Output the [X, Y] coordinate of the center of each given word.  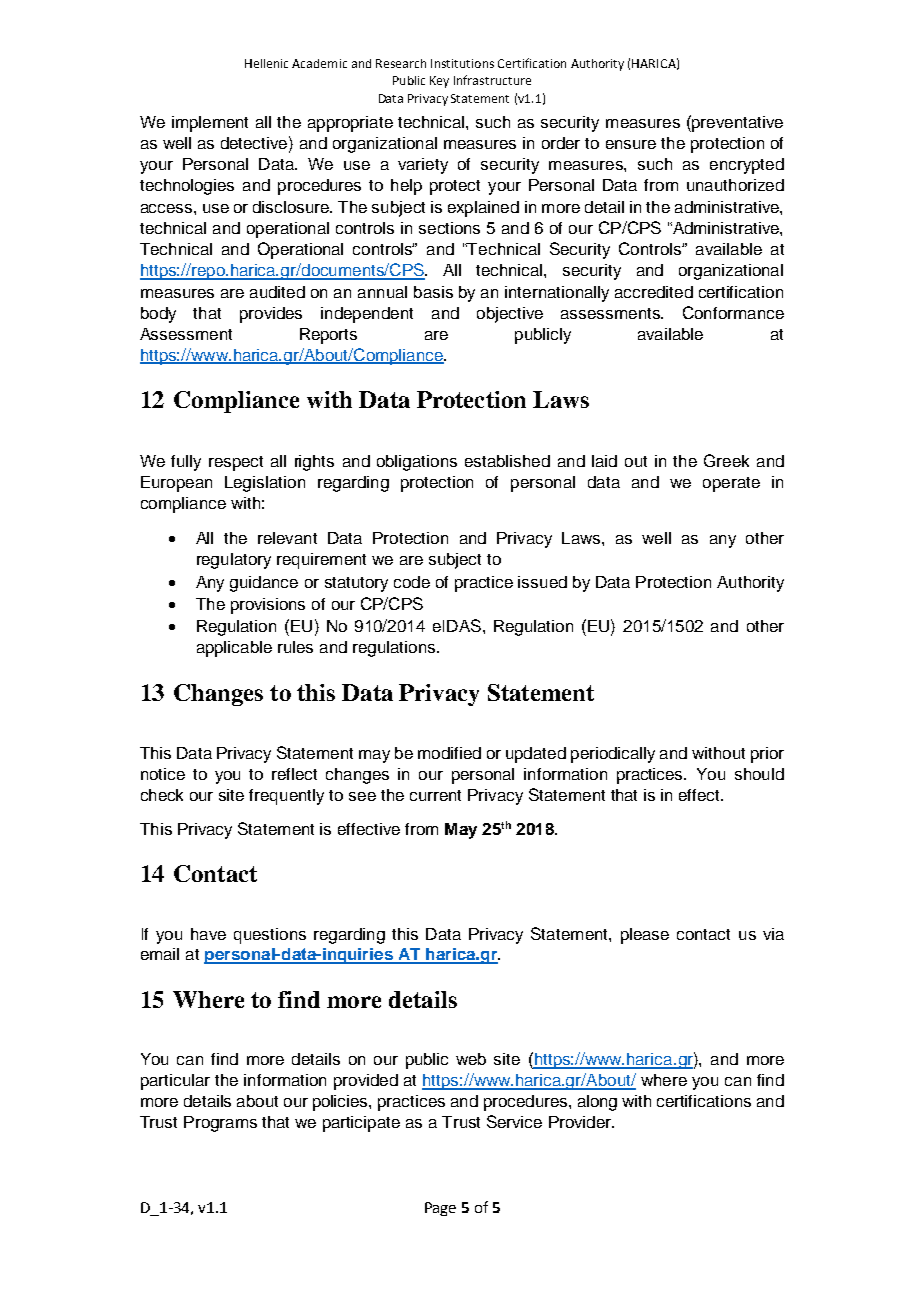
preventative [736, 123]
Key [439, 82]
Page [440, 1209]
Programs [220, 1124]
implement [210, 124]
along [597, 1103]
